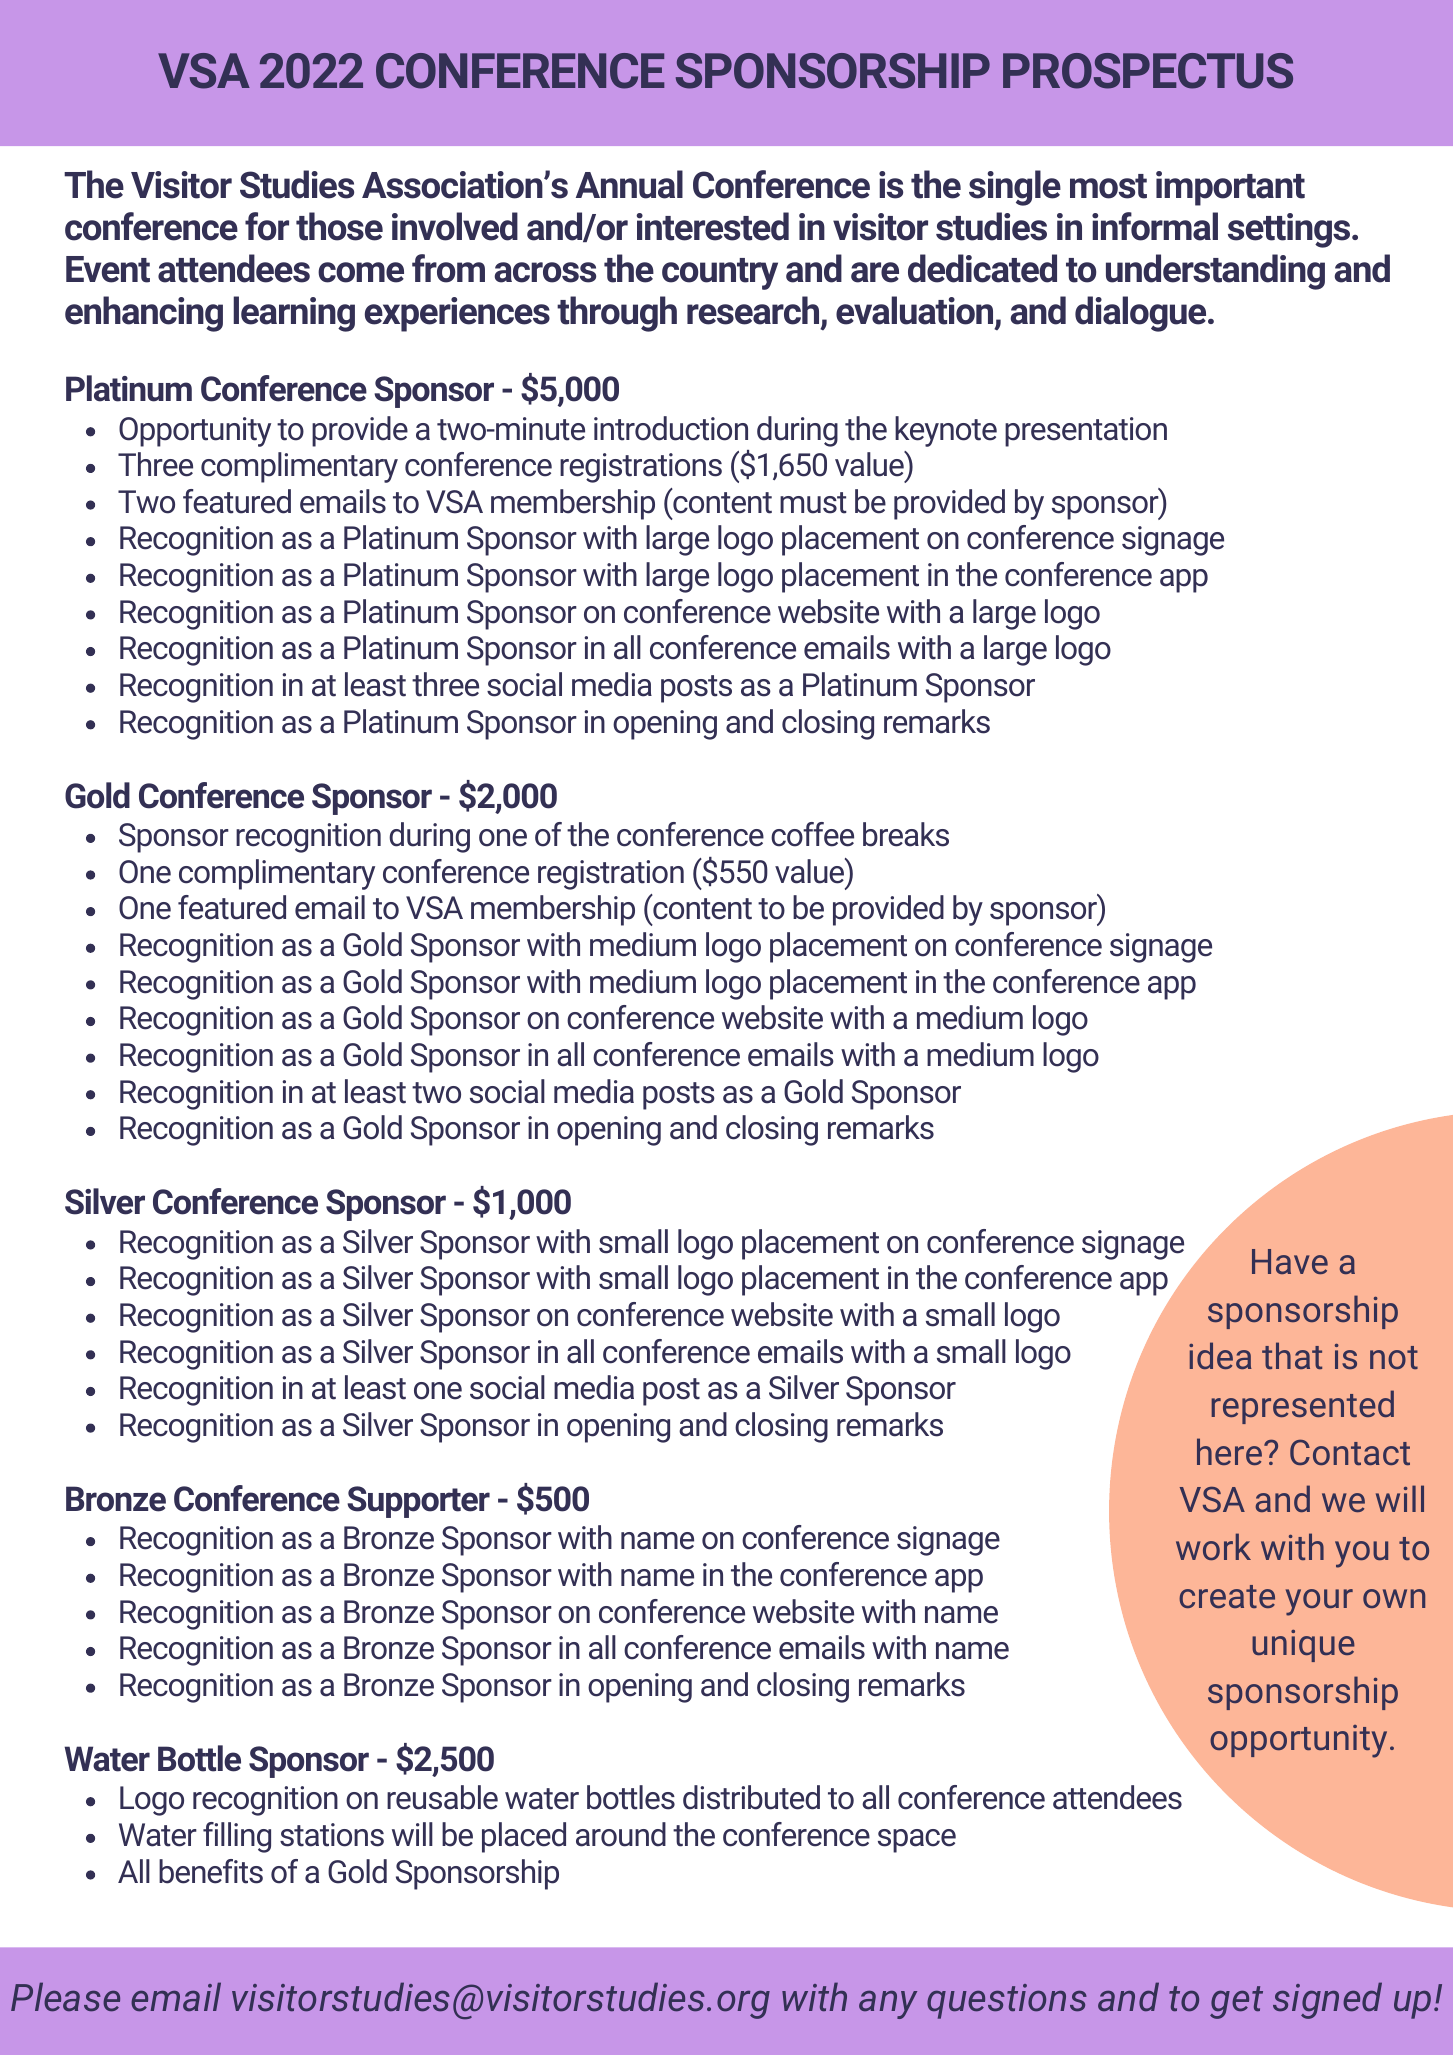 The height and width of the screenshot is (2055, 1453). What do you see at coordinates (813, 503) in the screenshot?
I see `must` at bounding box center [813, 503].
